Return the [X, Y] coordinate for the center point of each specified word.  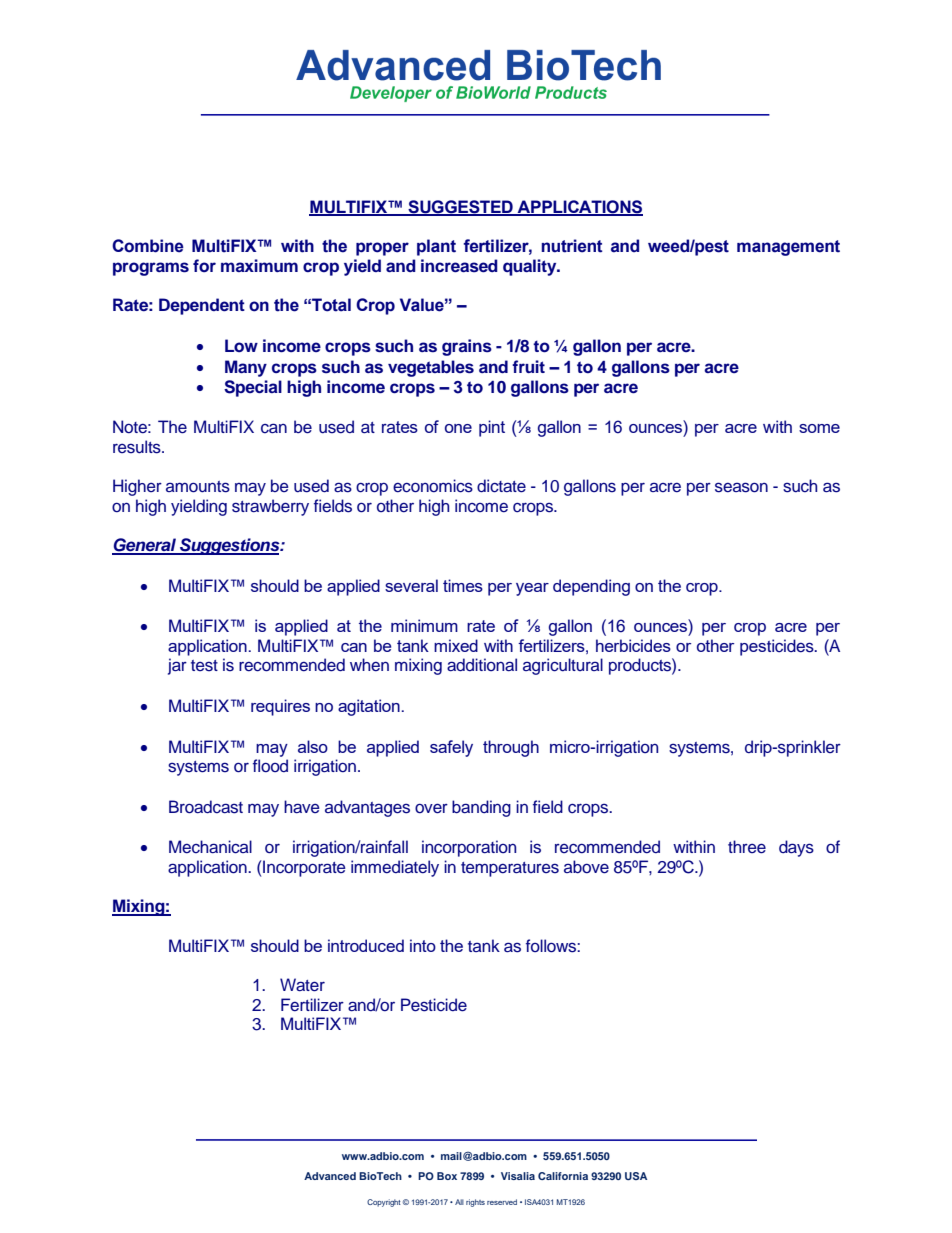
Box [447, 1176]
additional [482, 665]
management [788, 248]
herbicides [633, 645]
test [204, 666]
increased [459, 266]
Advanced [330, 1176]
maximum [259, 265]
